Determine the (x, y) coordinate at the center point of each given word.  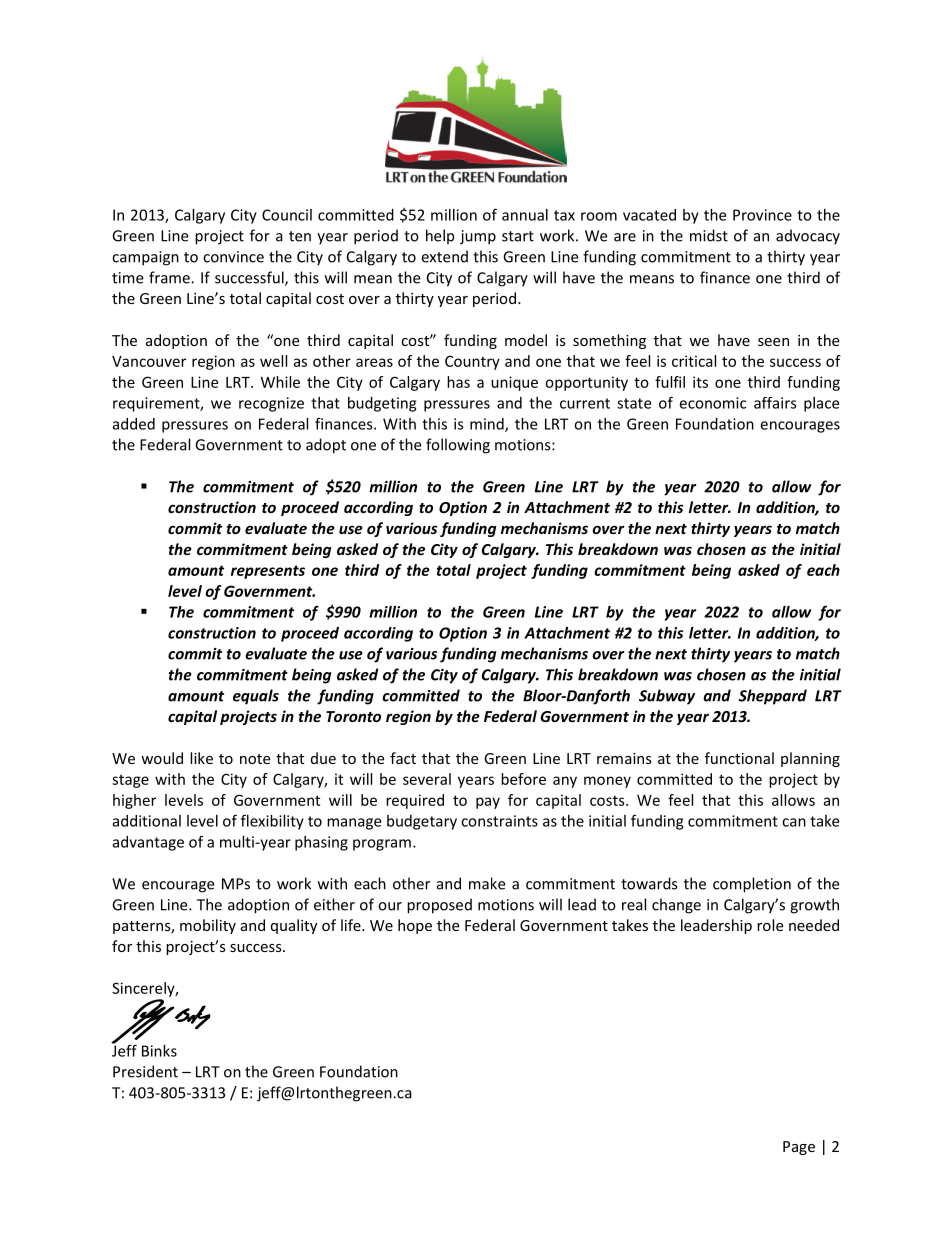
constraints (499, 821)
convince (233, 257)
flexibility (272, 822)
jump (478, 237)
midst (709, 235)
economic (712, 403)
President (145, 1071)
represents (268, 572)
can (794, 822)
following (458, 446)
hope (415, 926)
